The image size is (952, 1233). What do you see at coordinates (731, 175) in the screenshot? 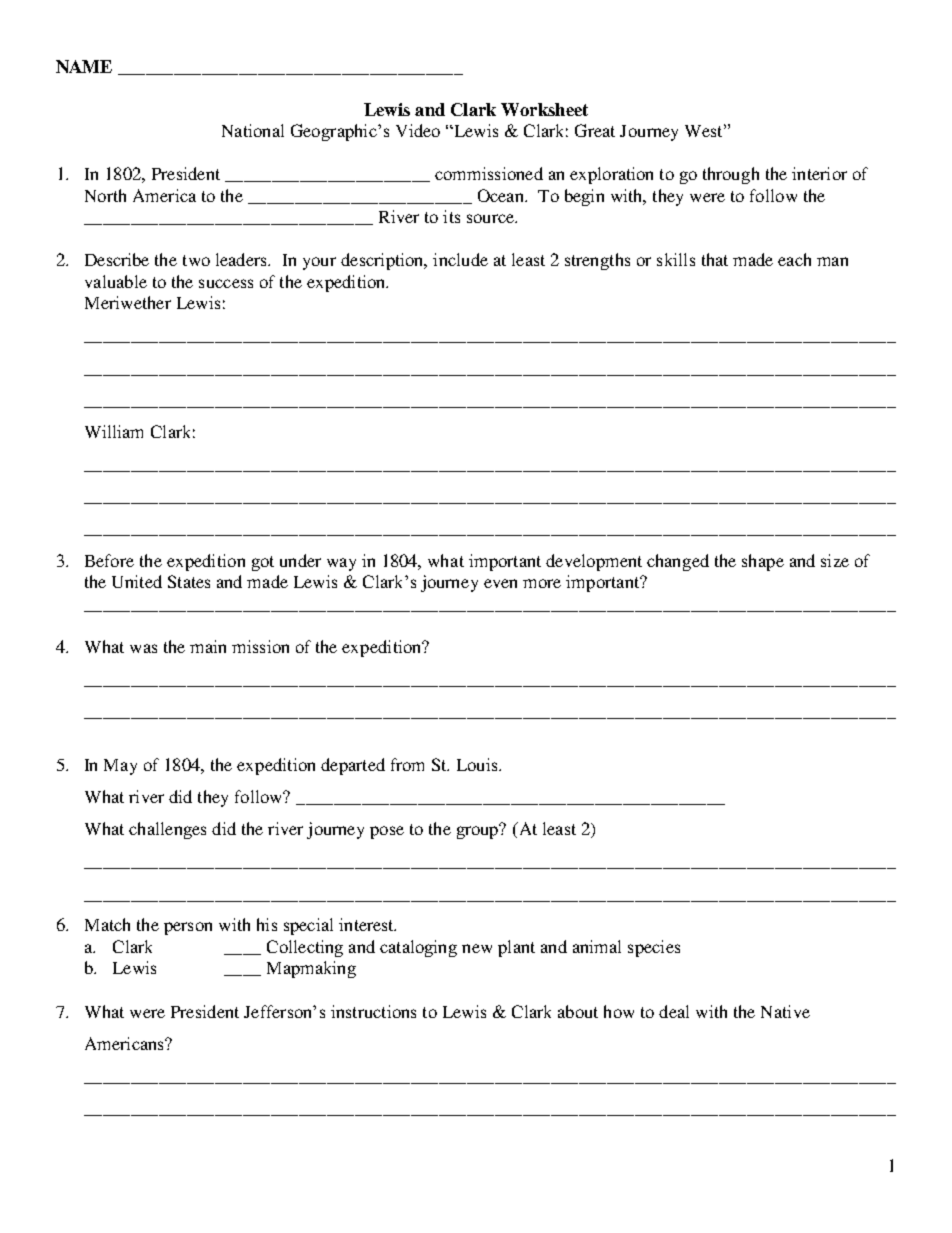
I see `through` at bounding box center [731, 175].
